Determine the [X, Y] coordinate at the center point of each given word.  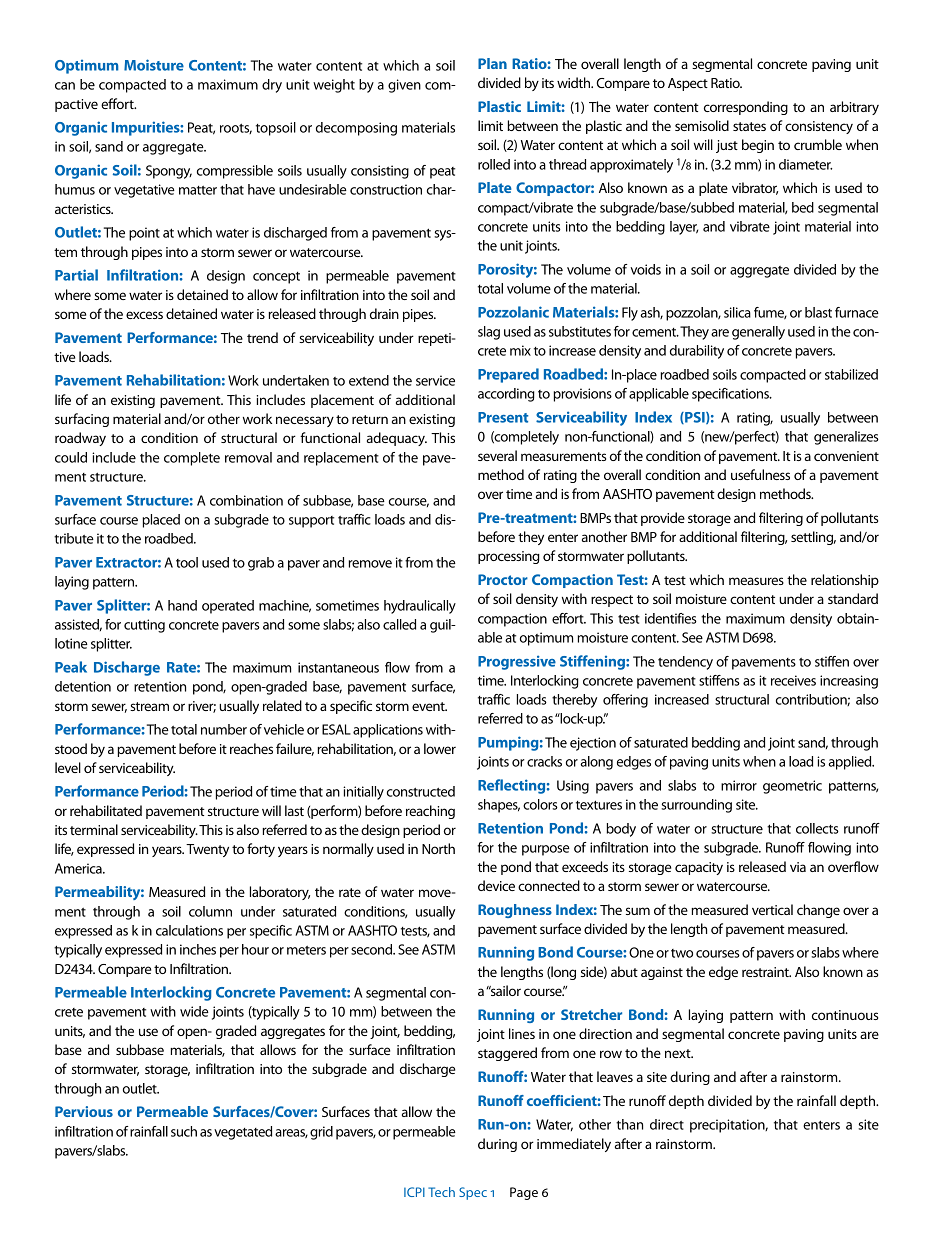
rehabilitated [106, 810]
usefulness [760, 474]
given [404, 86]
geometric [792, 787]
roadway [80, 439]
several [497, 455]
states [749, 126]
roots [236, 128]
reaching [430, 812]
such [184, 1131]
